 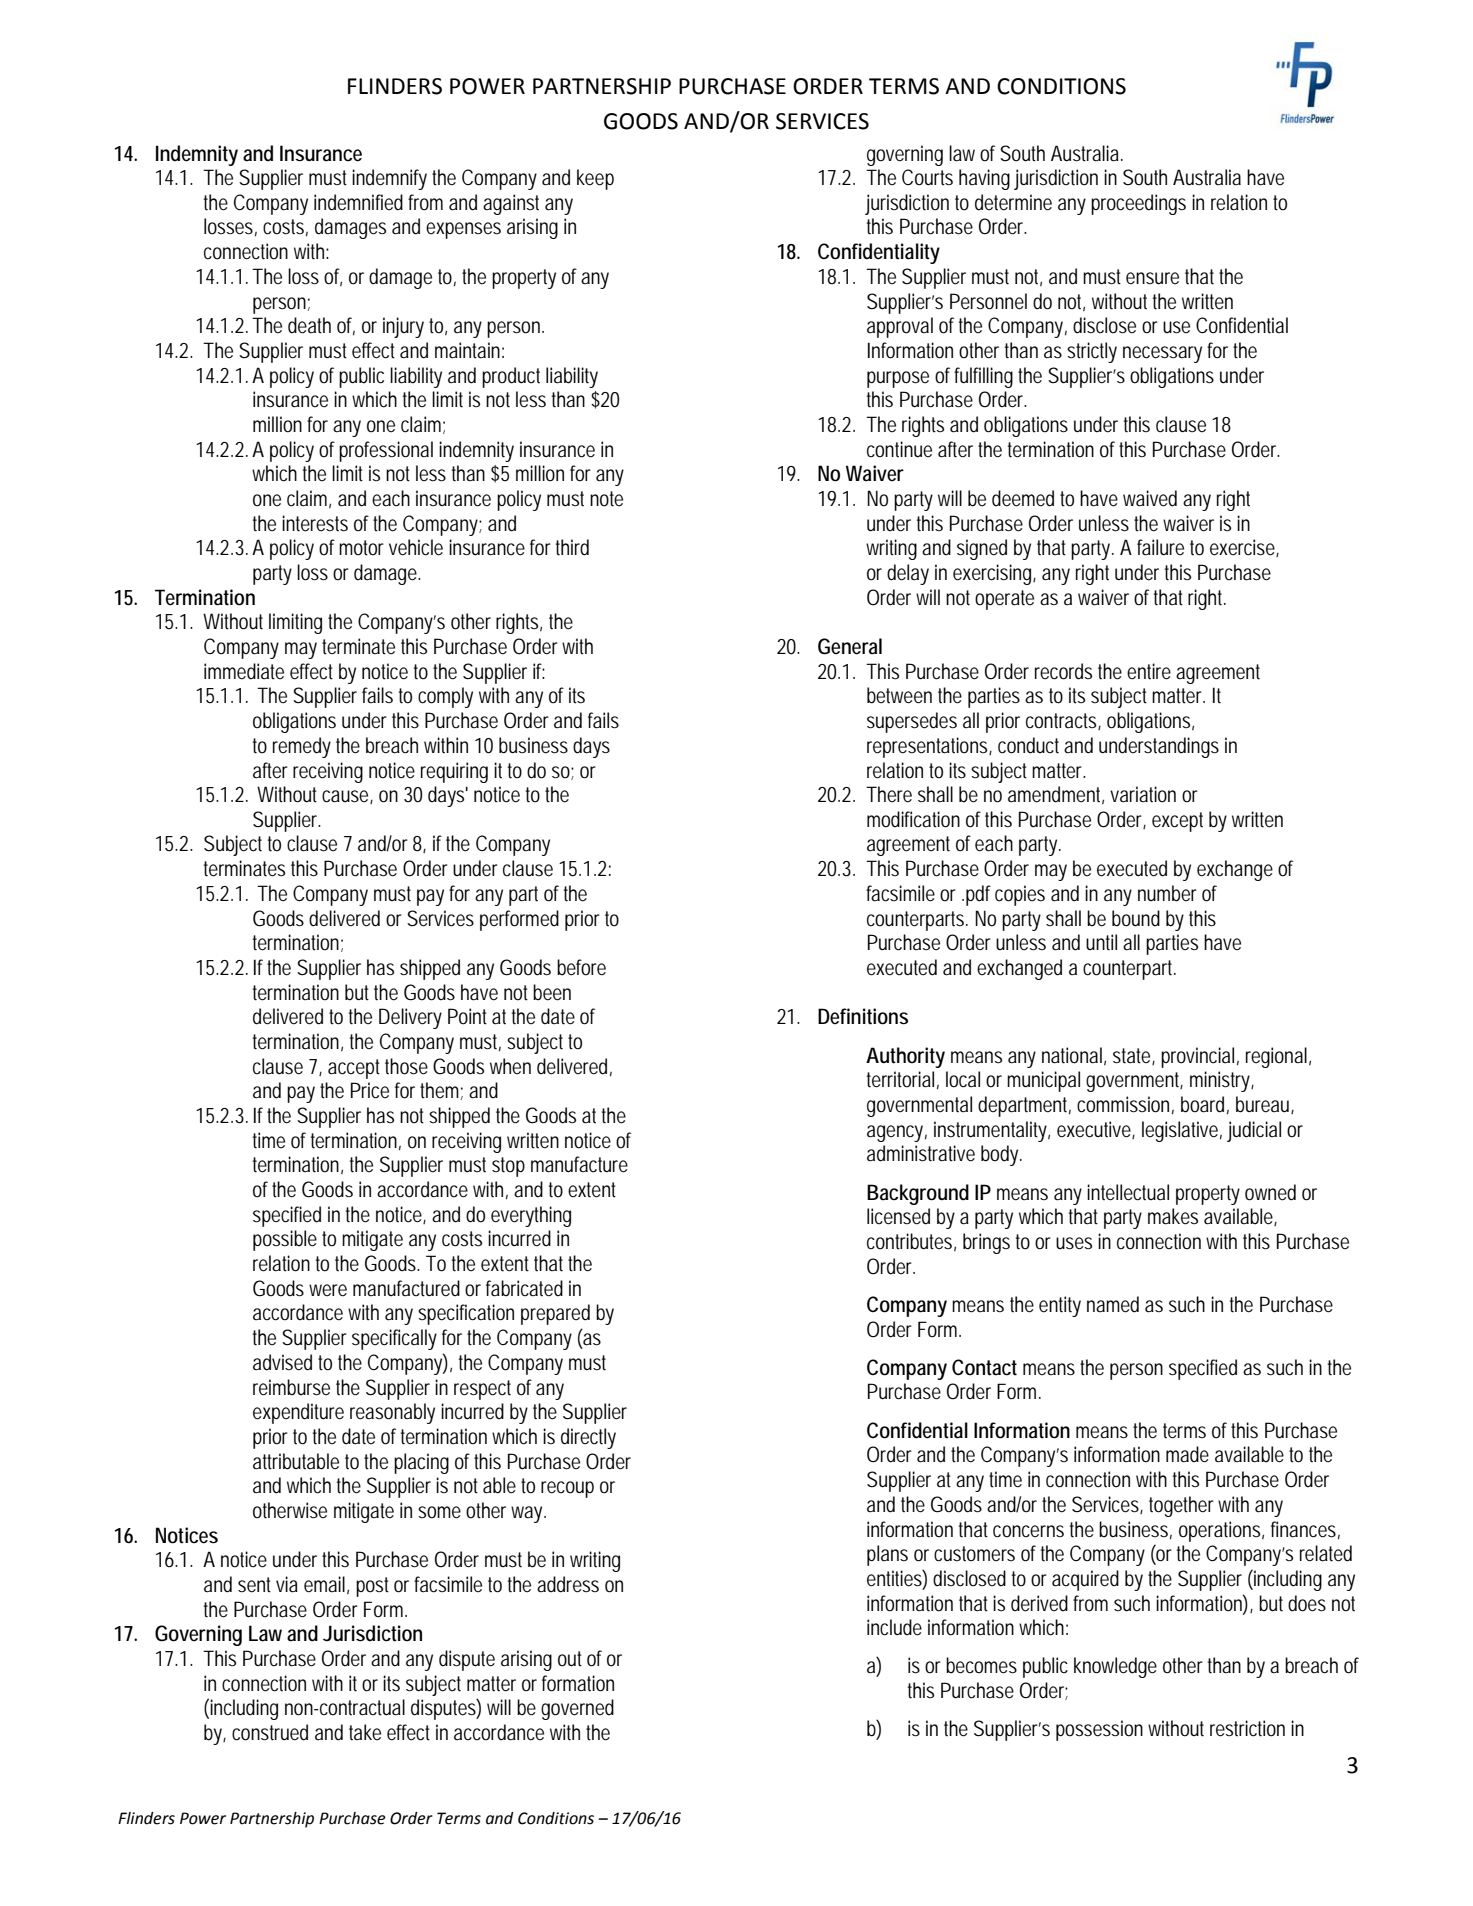 I want to click on Courts, so click(x=927, y=177).
